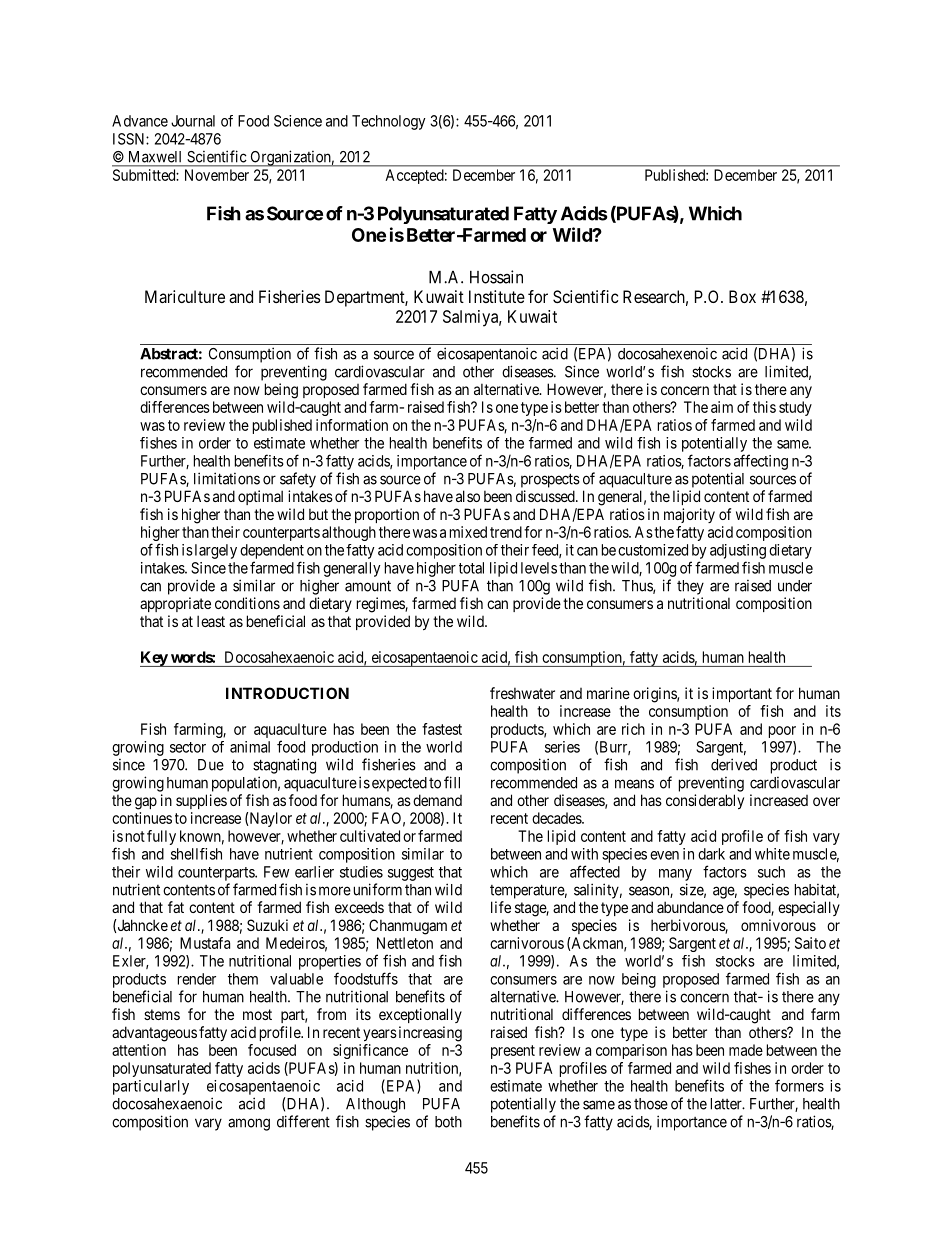  What do you see at coordinates (448, 1122) in the screenshot?
I see `both` at bounding box center [448, 1122].
